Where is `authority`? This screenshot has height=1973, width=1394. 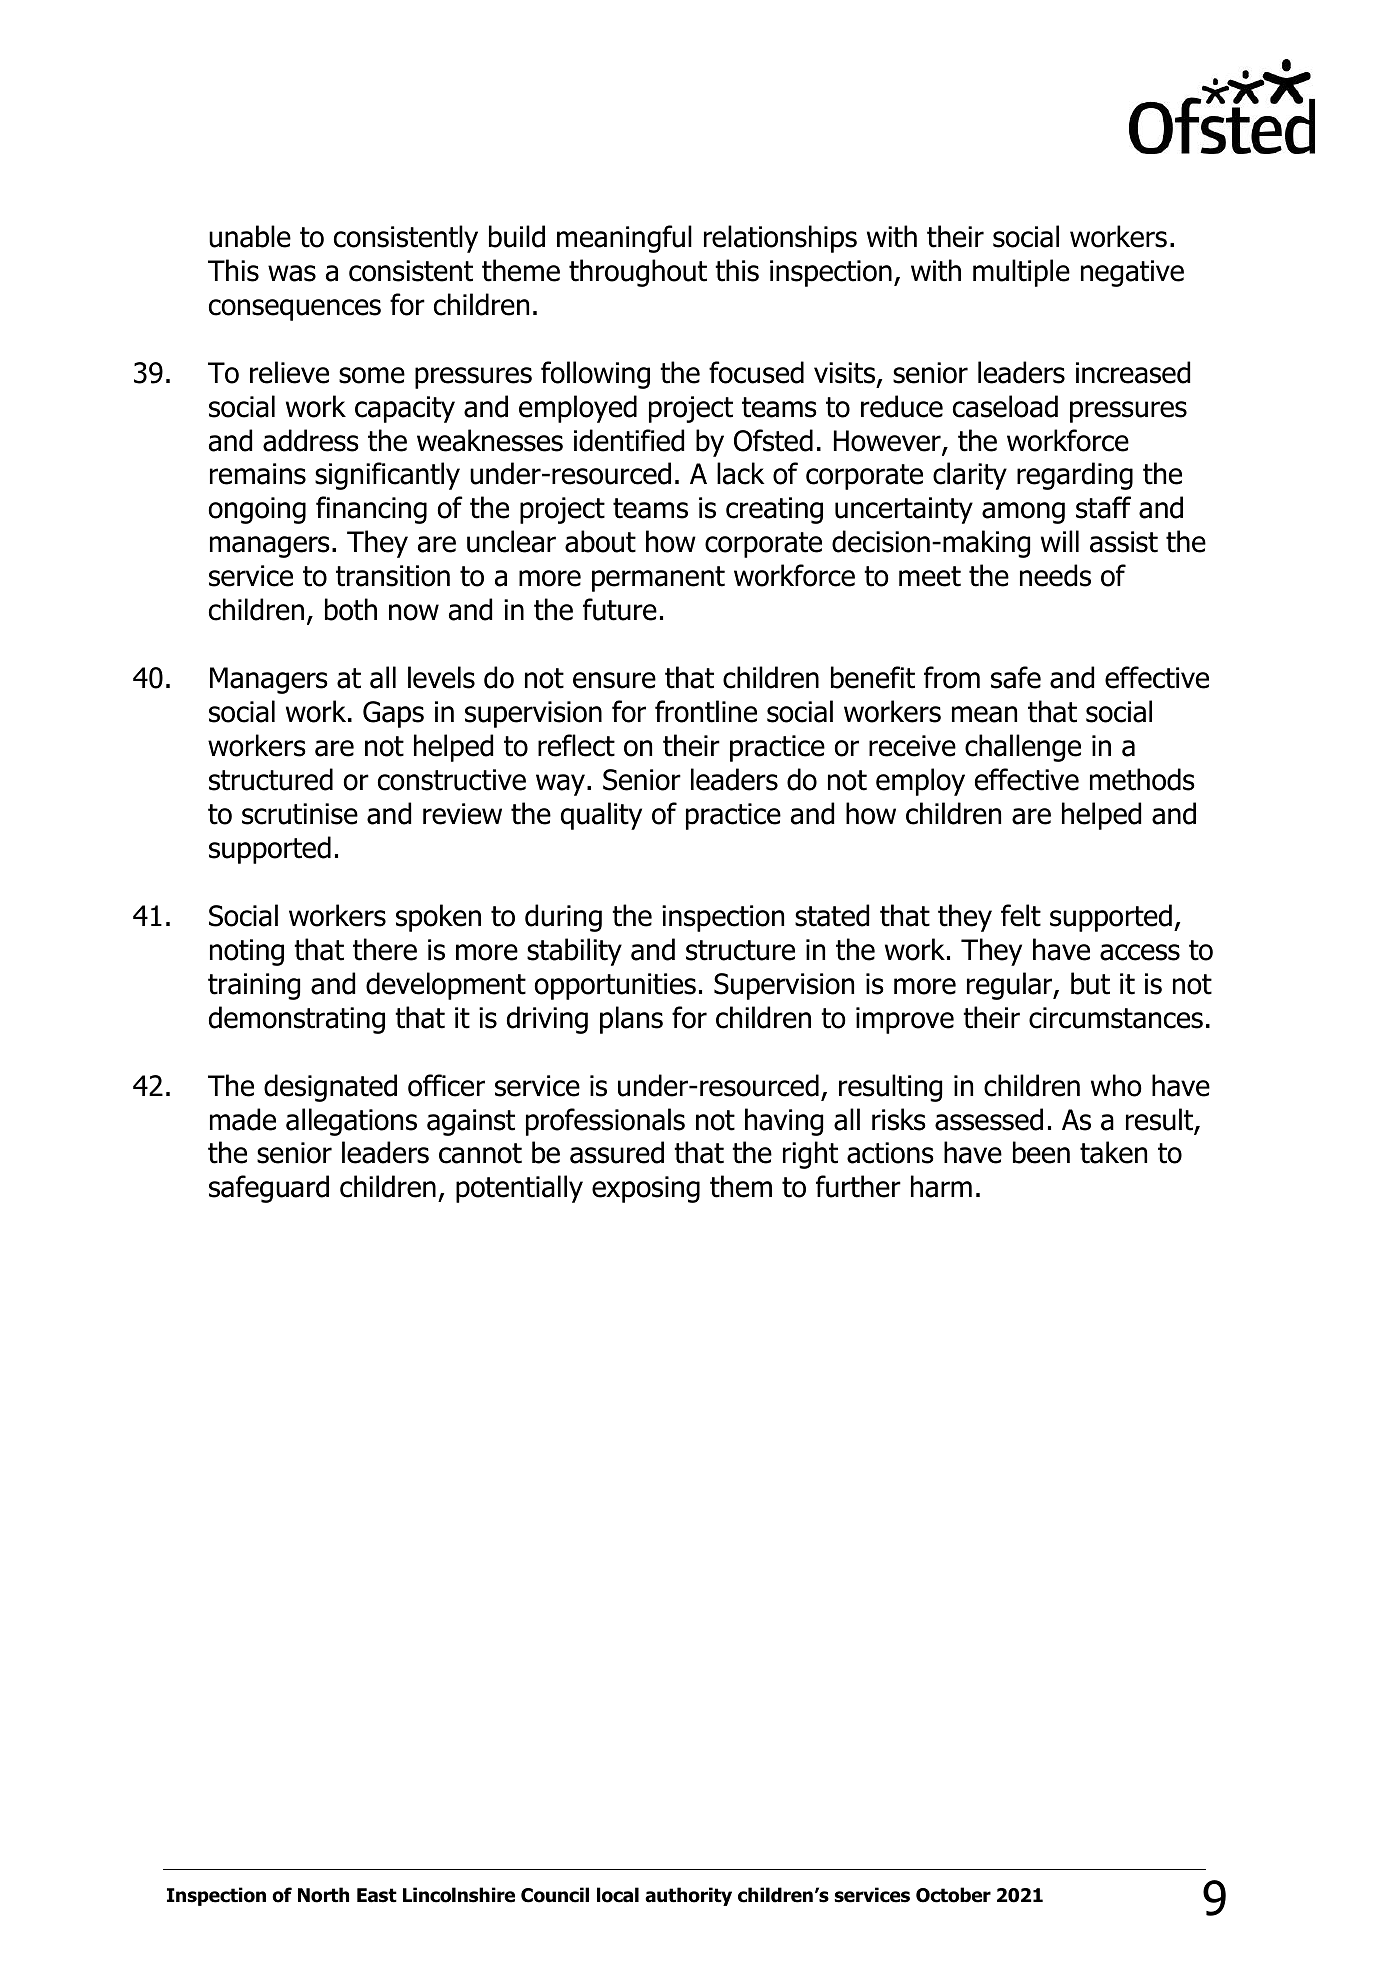
authority is located at coordinates (688, 1896).
